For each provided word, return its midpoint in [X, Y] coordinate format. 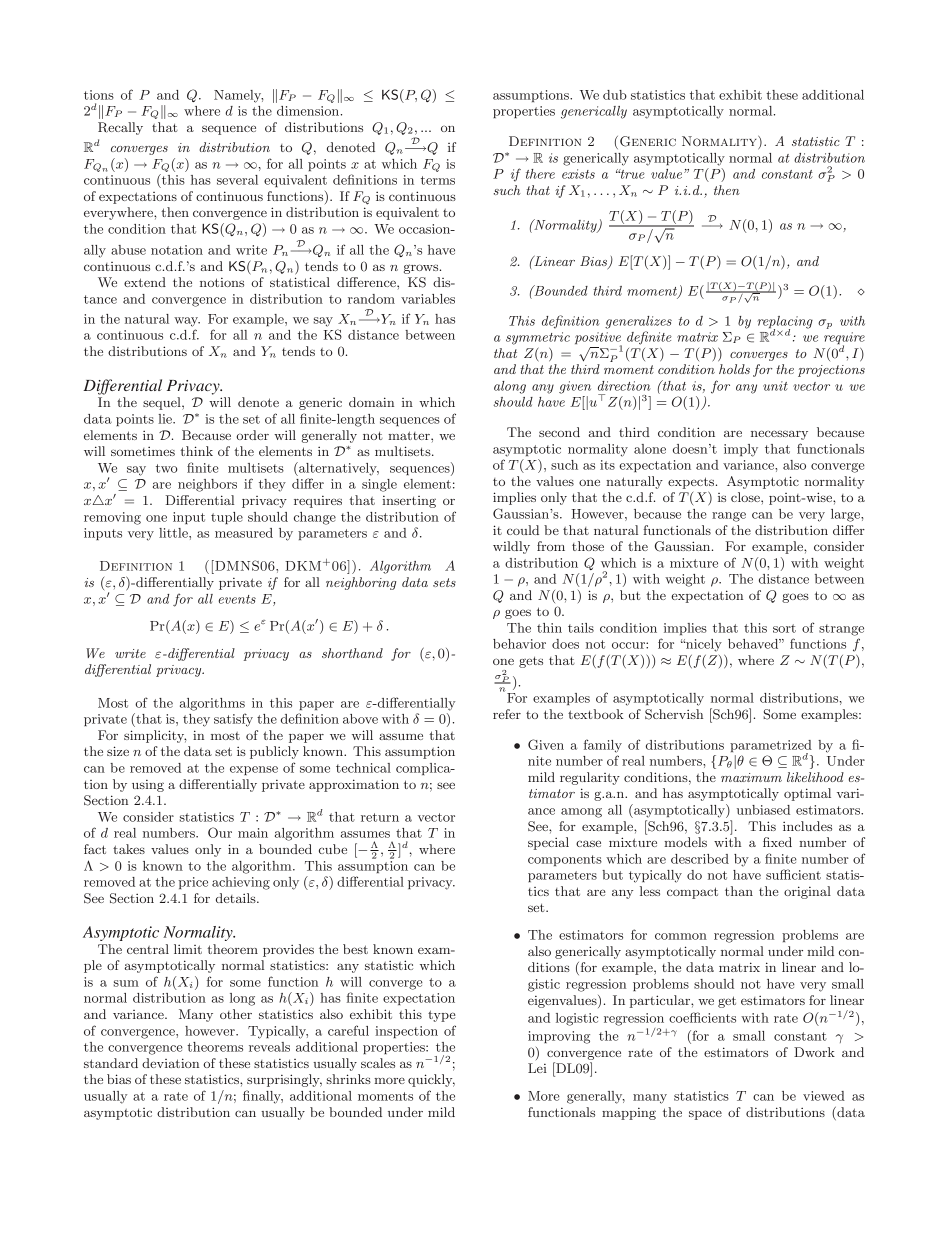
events [237, 599]
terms [438, 180]
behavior [519, 644]
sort [784, 628]
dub [615, 95]
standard [111, 1063]
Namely [238, 96]
